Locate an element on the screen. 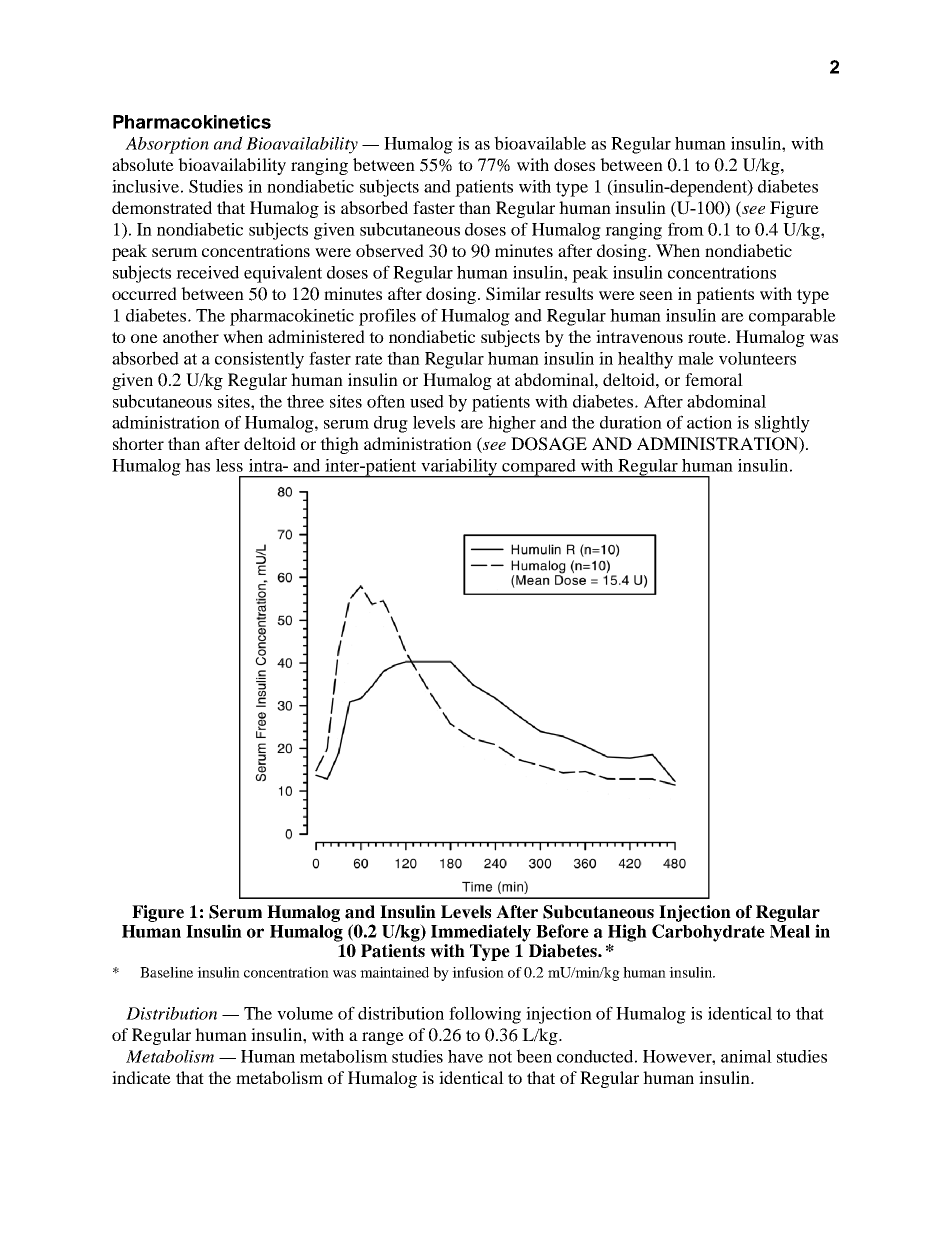 This screenshot has width=952, height=1233. variability is located at coordinates (459, 468).
